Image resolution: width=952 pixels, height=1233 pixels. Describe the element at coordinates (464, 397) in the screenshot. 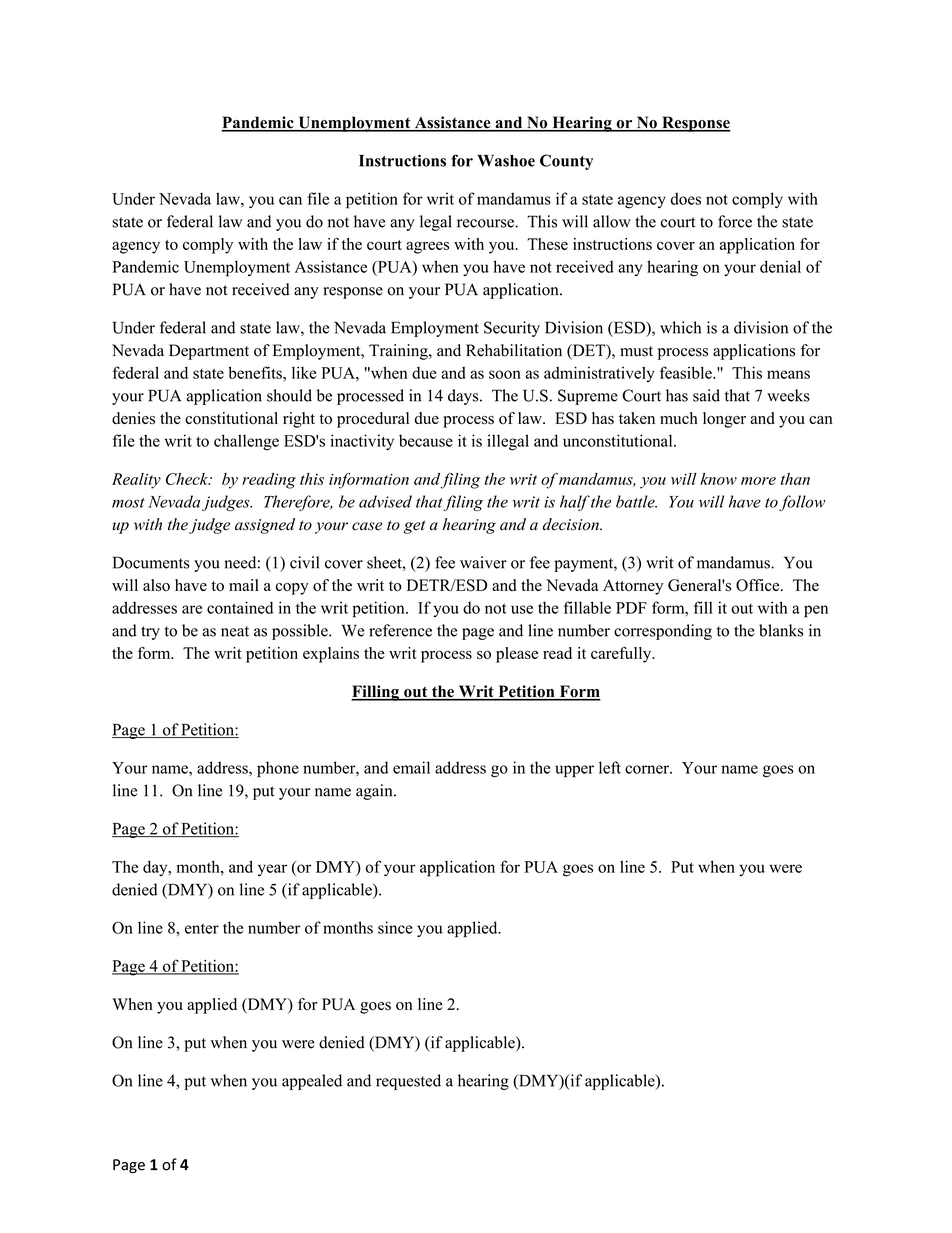

I see `days` at that location.
